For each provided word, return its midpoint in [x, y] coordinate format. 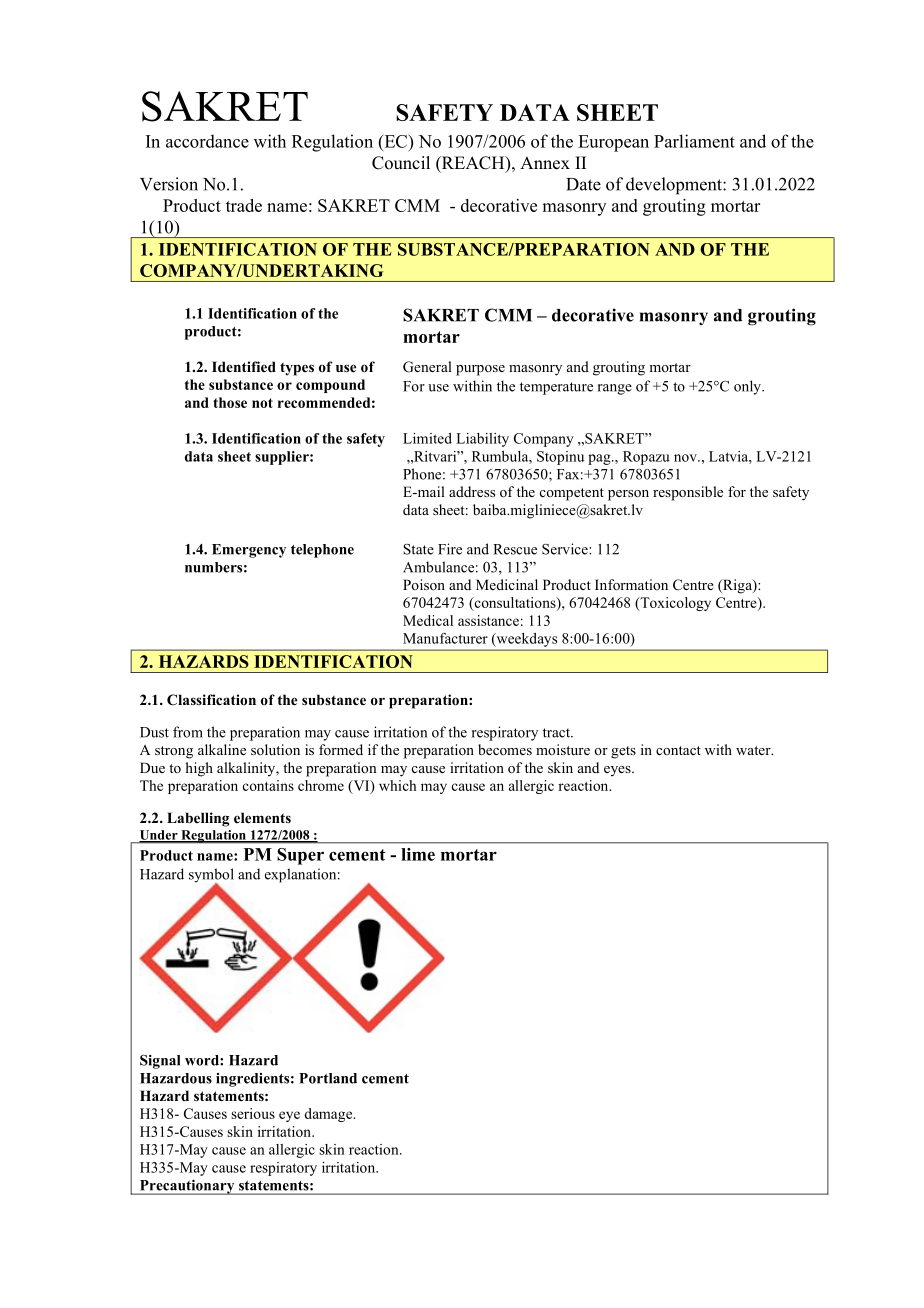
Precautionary [187, 1187]
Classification [211, 699]
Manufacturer [445, 638]
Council [401, 163]
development [675, 186]
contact [678, 750]
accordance [207, 141]
